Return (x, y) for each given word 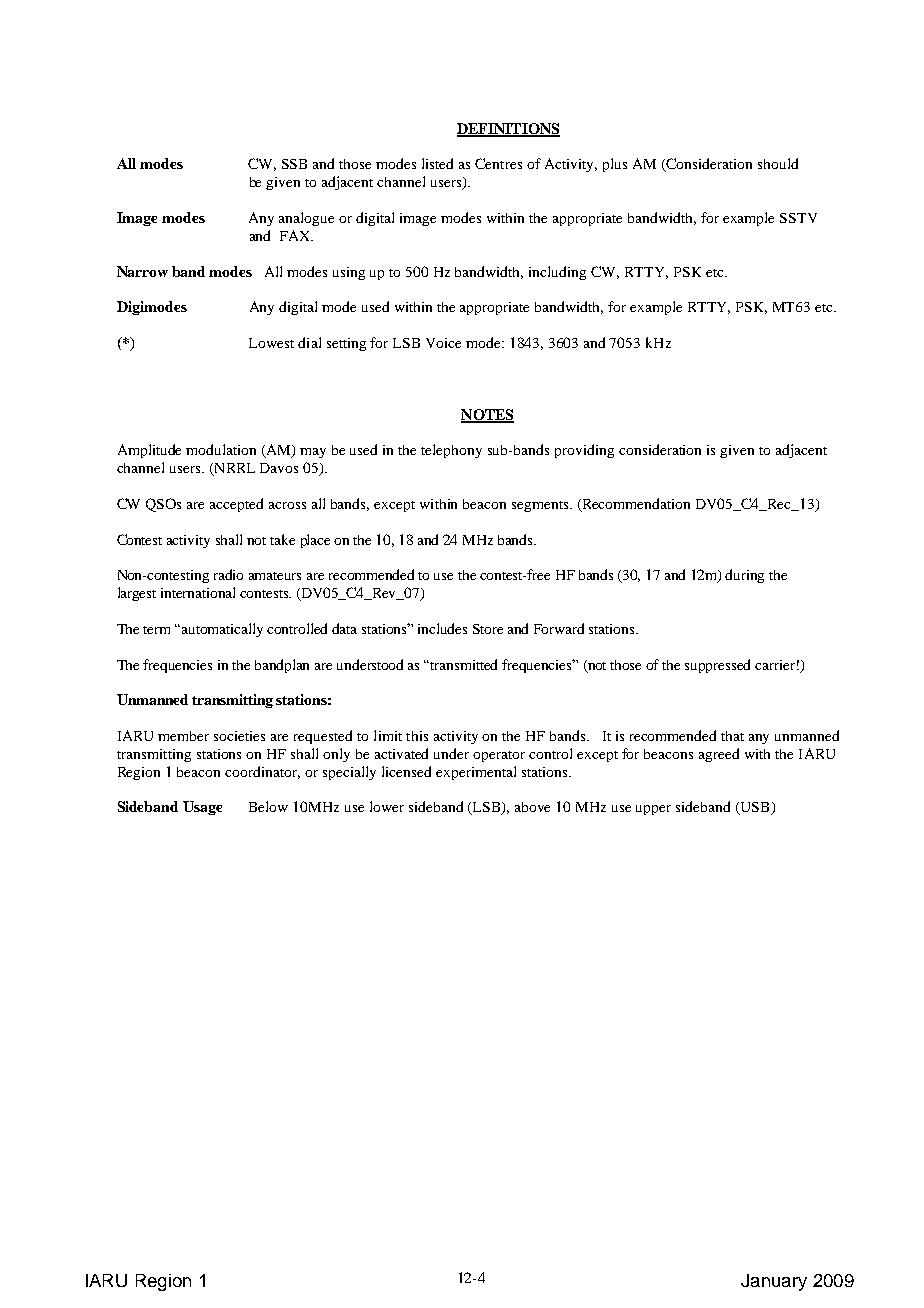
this (417, 736)
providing (584, 451)
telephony (451, 451)
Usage (202, 808)
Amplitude (149, 451)
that (732, 736)
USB (755, 808)
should (778, 163)
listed (437, 163)
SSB (294, 164)
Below (268, 806)
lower (387, 806)
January (774, 1282)
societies (239, 736)
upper (653, 810)
